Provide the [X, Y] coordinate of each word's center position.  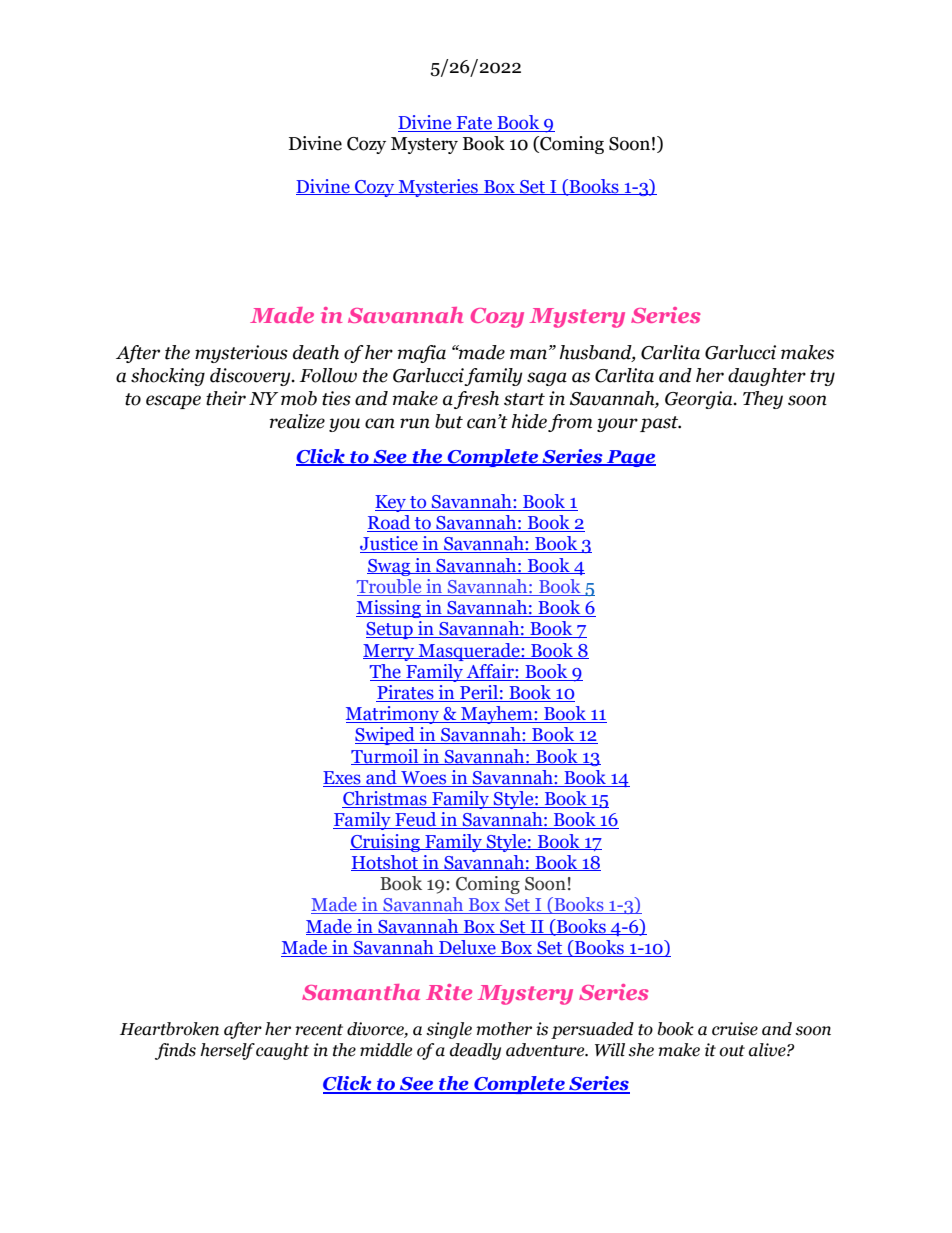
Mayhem [497, 715]
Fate [474, 124]
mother [504, 1029]
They [763, 400]
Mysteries [438, 188]
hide [529, 421]
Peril [479, 693]
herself [227, 1051]
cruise [735, 1029]
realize [297, 421]
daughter [767, 377]
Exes [343, 779]
